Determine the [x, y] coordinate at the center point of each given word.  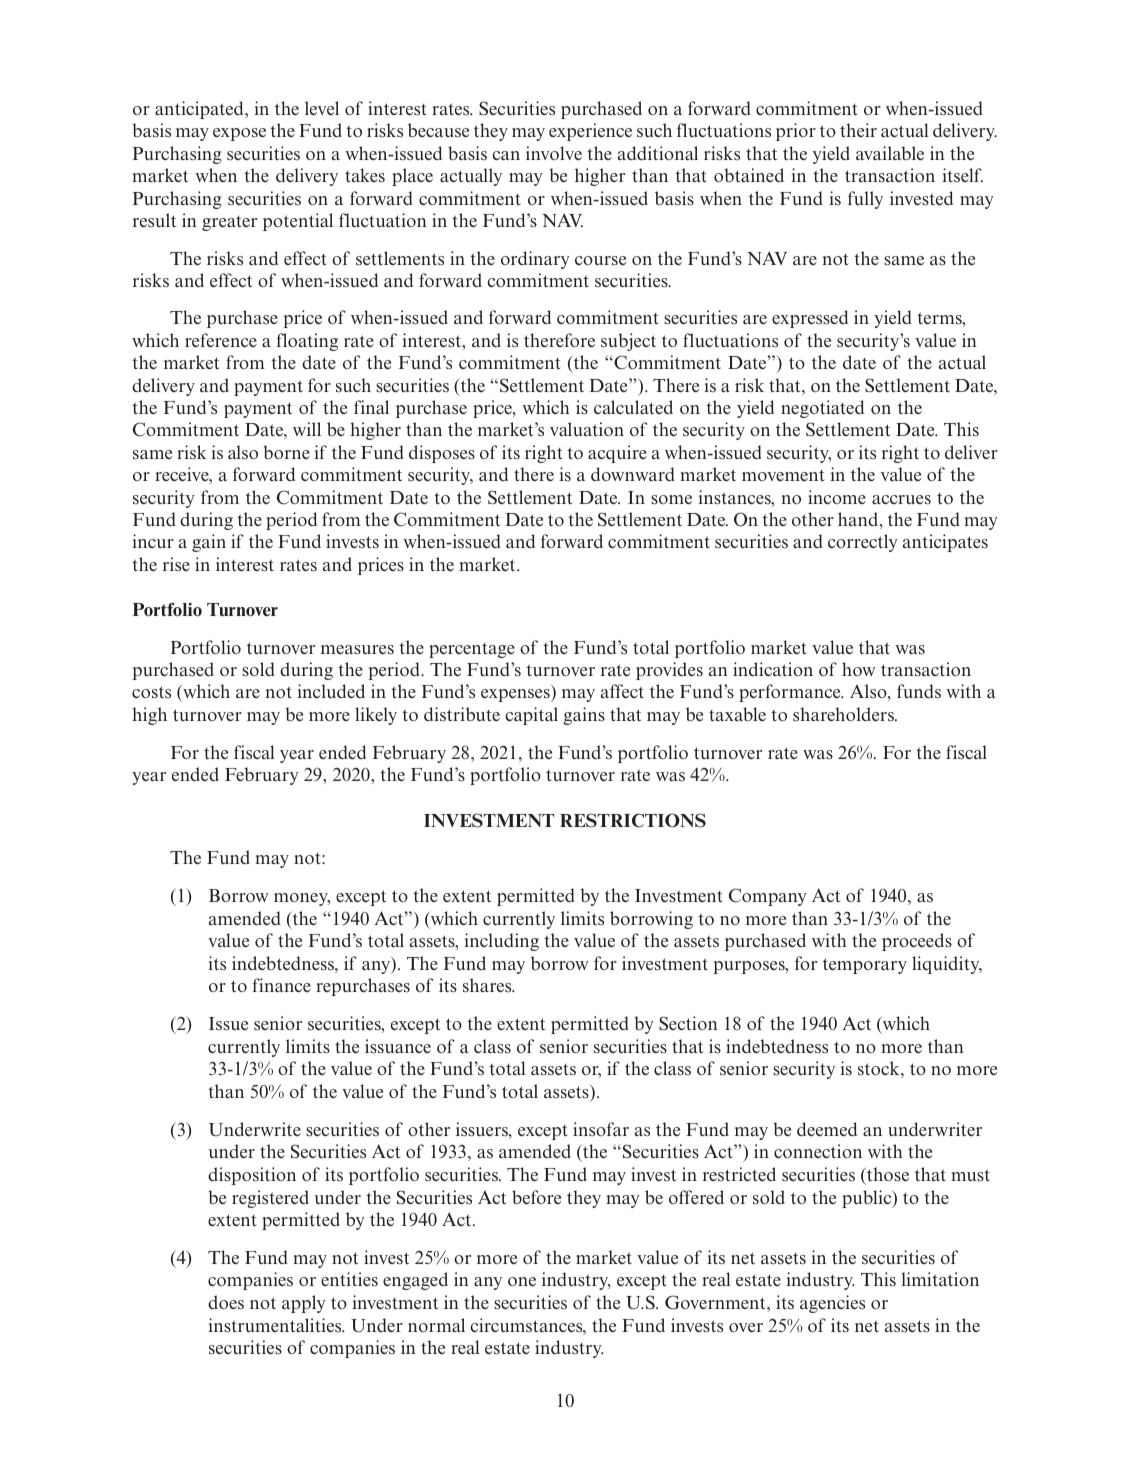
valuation [587, 429]
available [890, 153]
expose [239, 134]
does [226, 1302]
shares [488, 985]
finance [282, 985]
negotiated [822, 409]
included [331, 691]
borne [287, 452]
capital [531, 716]
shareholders [844, 714]
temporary [865, 966]
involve [554, 153]
